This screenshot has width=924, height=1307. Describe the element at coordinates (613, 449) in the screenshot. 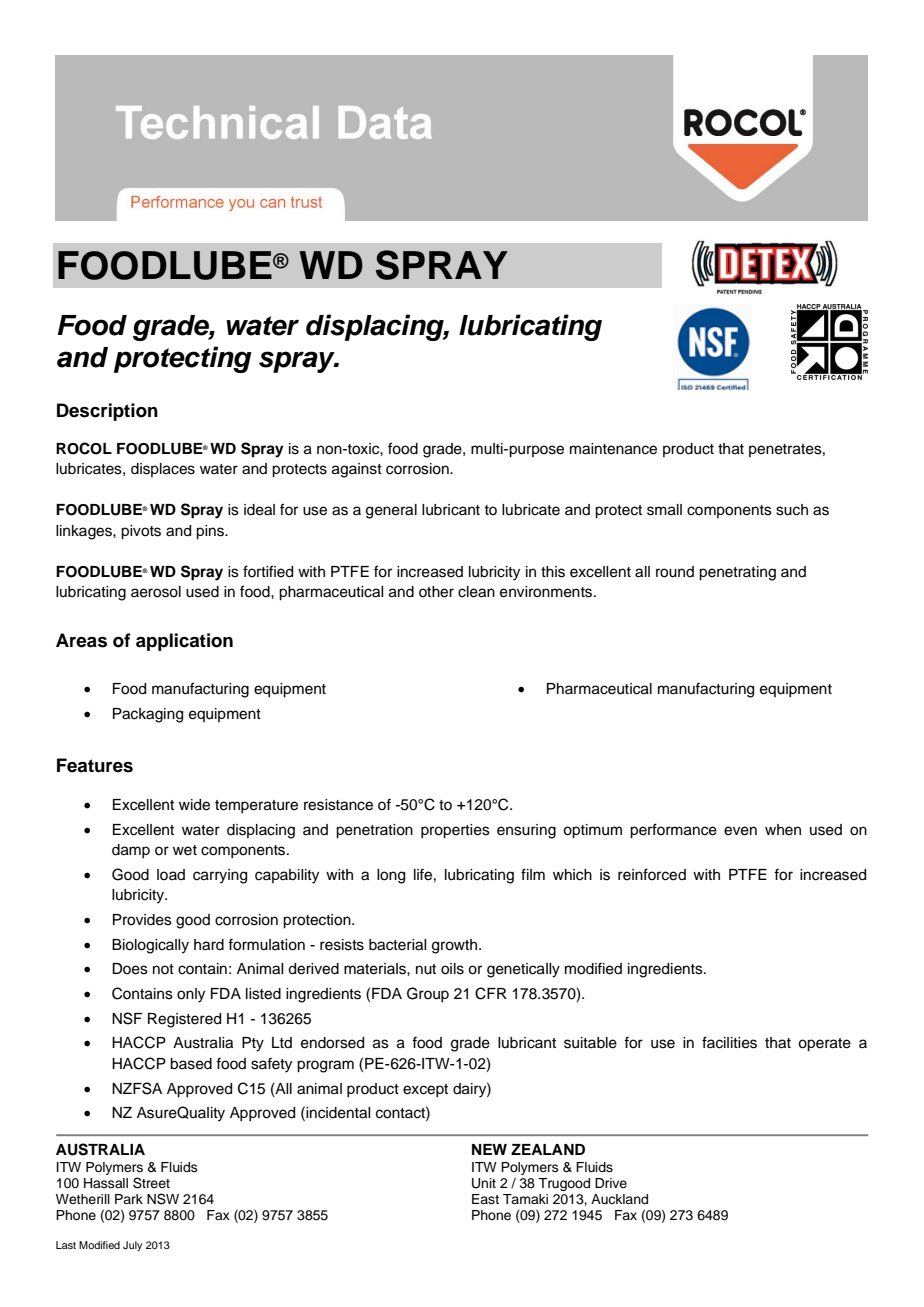

I see `maintenance` at that location.
